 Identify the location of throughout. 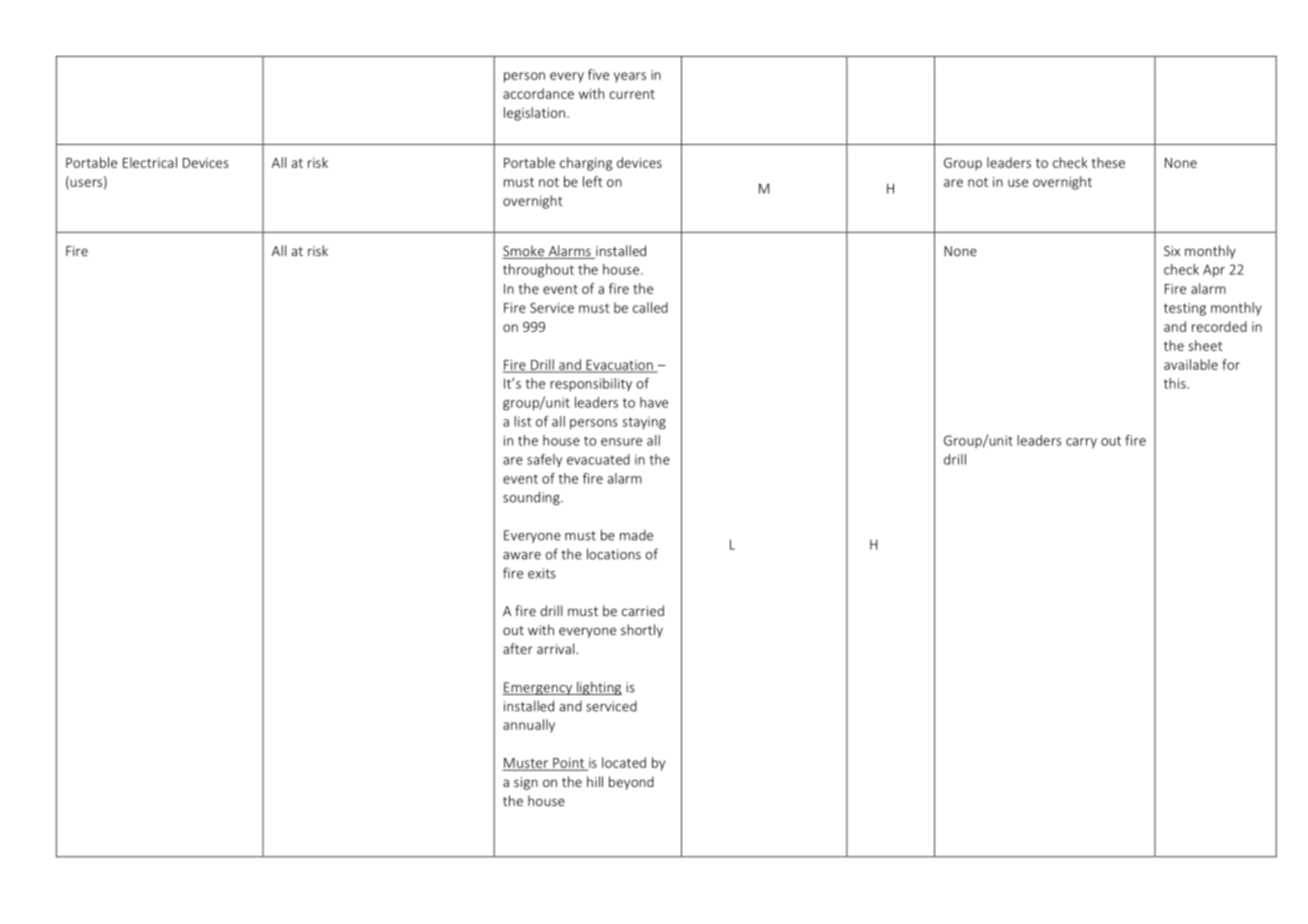
(538, 271).
